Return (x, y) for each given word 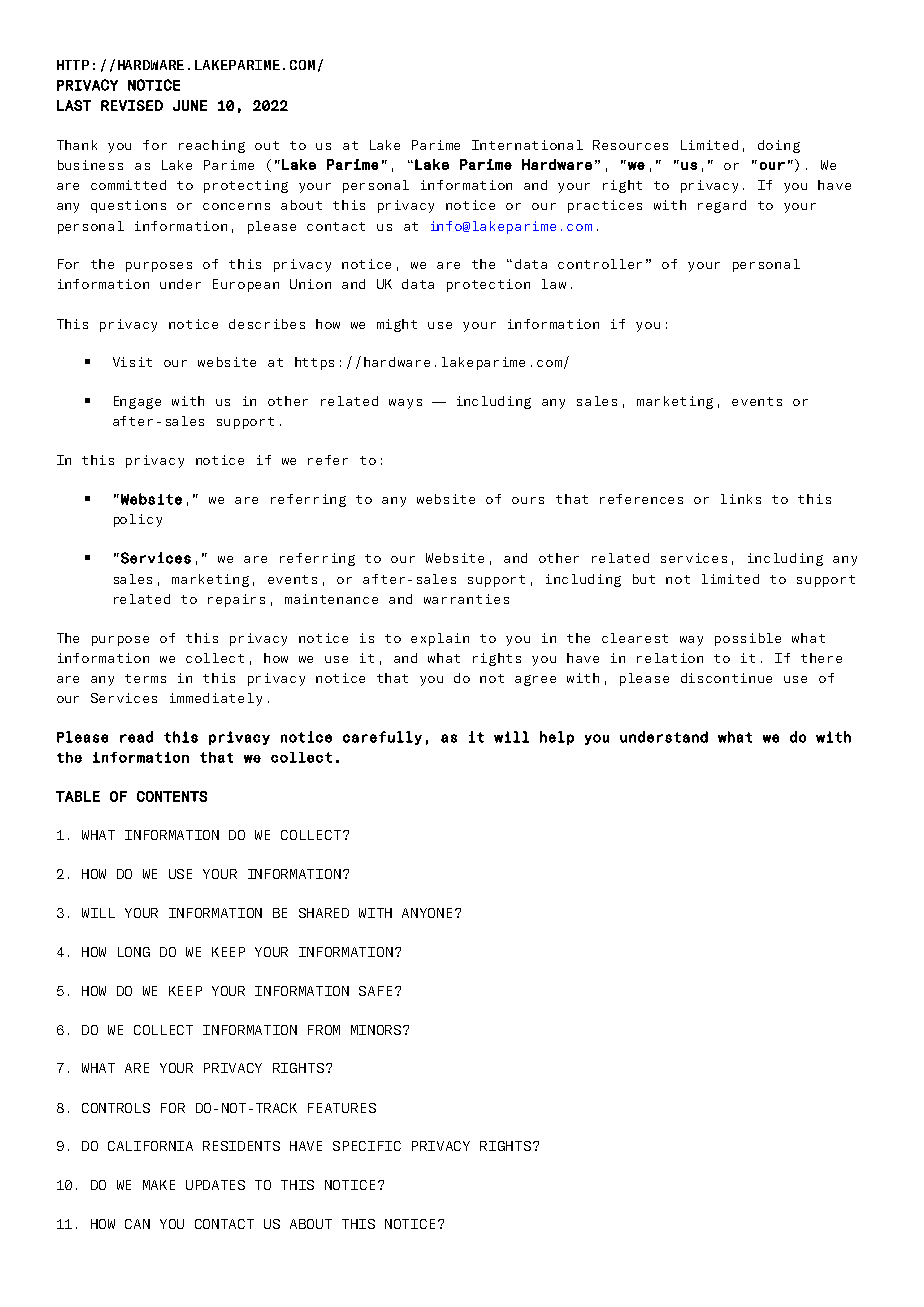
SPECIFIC (367, 1146)
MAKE (159, 1185)
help (557, 738)
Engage (137, 402)
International (527, 145)
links (741, 499)
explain (440, 639)
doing (779, 146)
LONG (134, 952)
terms (145, 678)
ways (405, 404)
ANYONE (429, 913)
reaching (212, 146)
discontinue (726, 678)
